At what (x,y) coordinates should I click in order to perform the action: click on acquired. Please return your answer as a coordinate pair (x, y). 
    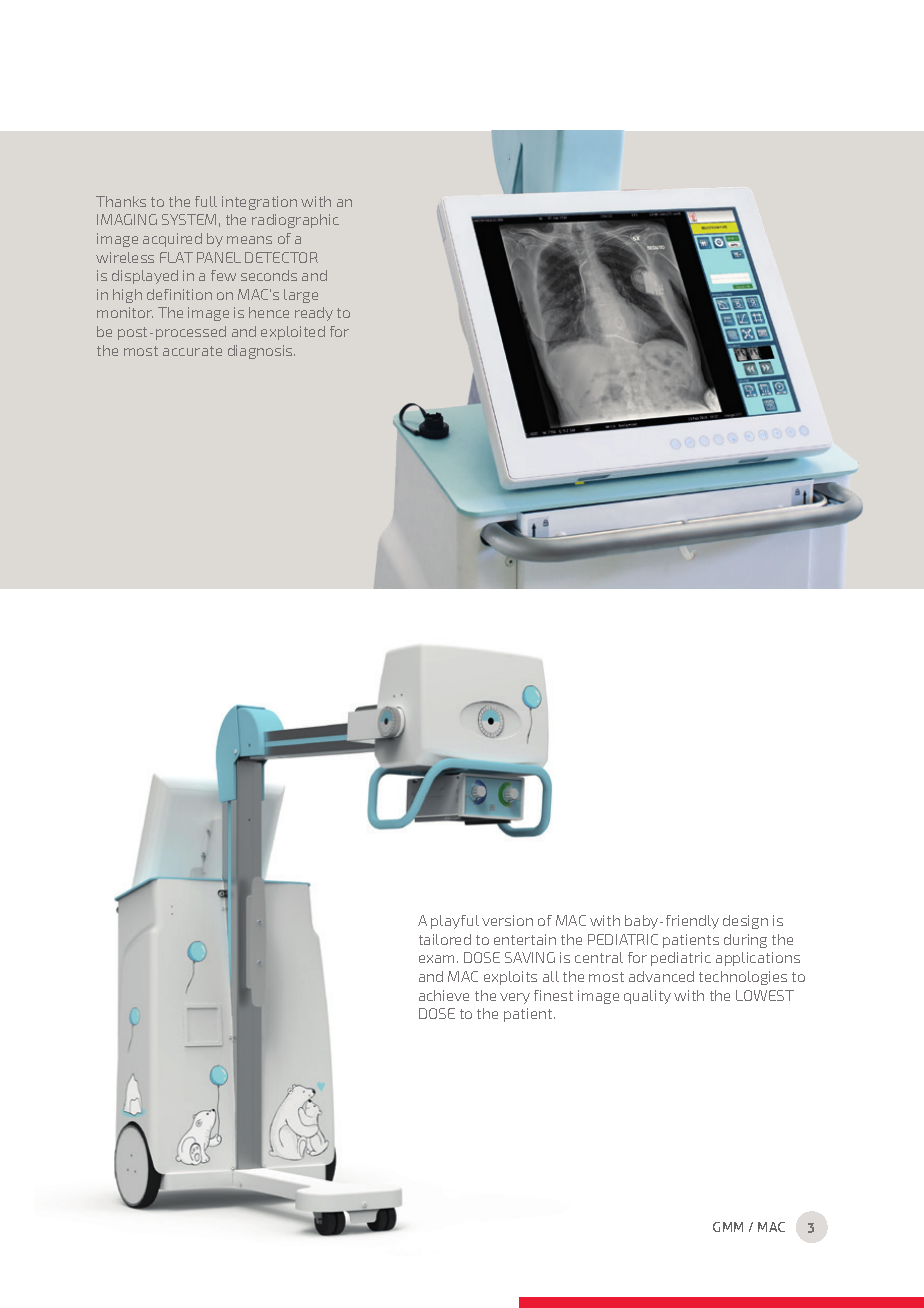
    Looking at the image, I should click on (172, 240).
